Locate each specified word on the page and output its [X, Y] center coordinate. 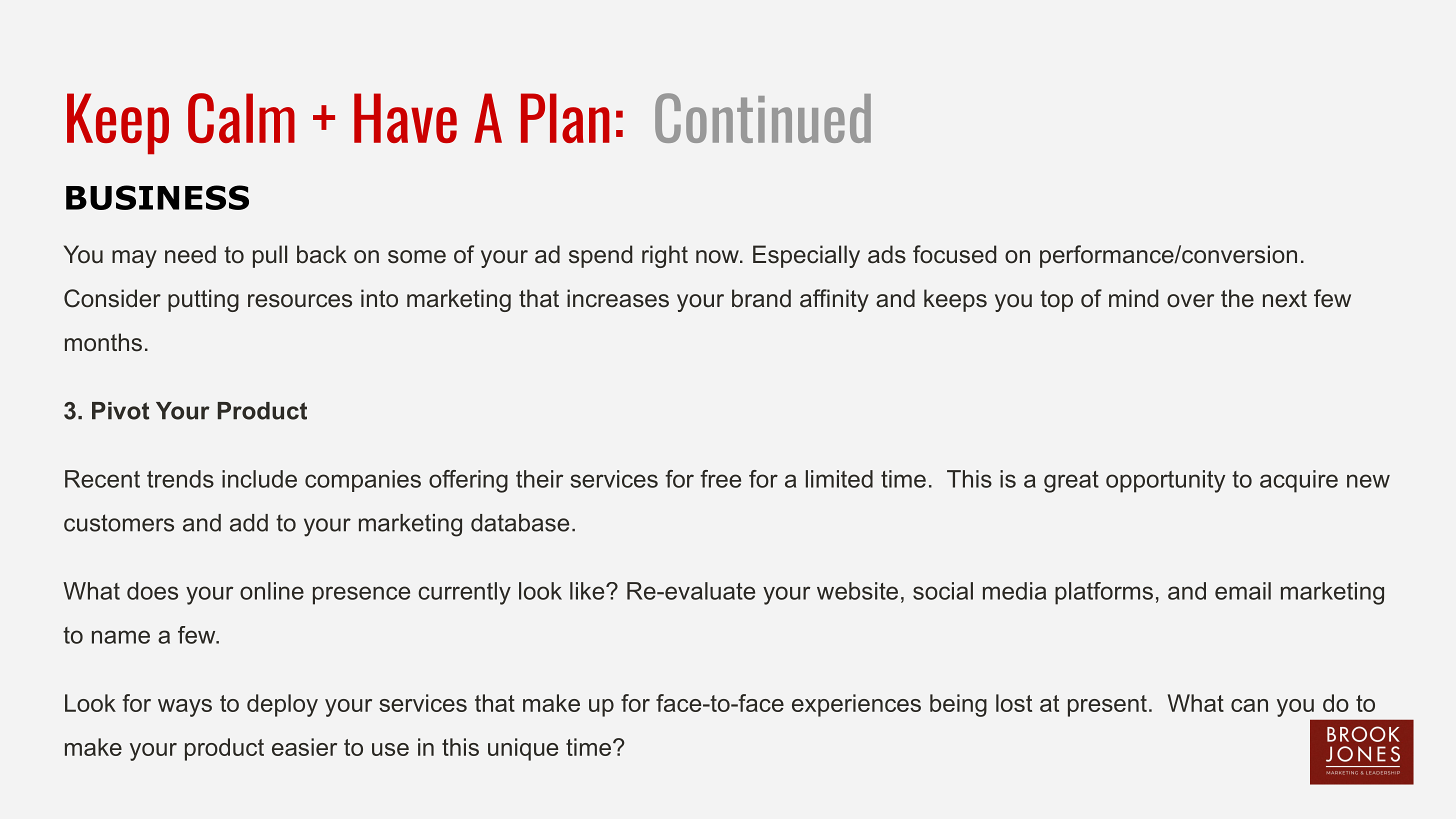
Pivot [120, 411]
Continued [763, 118]
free [720, 479]
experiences [856, 705]
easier [304, 747]
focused [954, 254]
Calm [241, 118]
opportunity [1165, 481]
